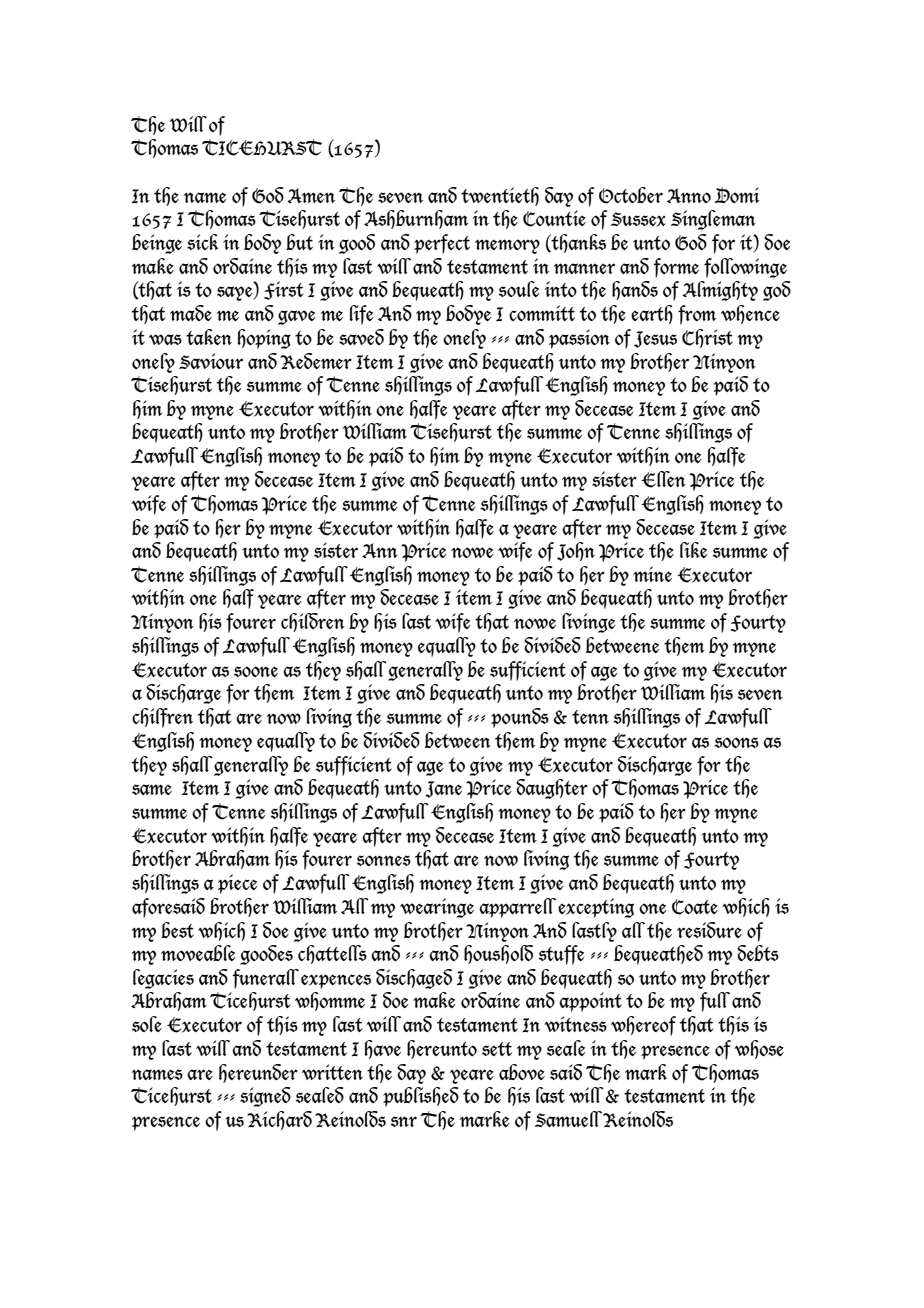  I want to click on perfect, so click(442, 244).
